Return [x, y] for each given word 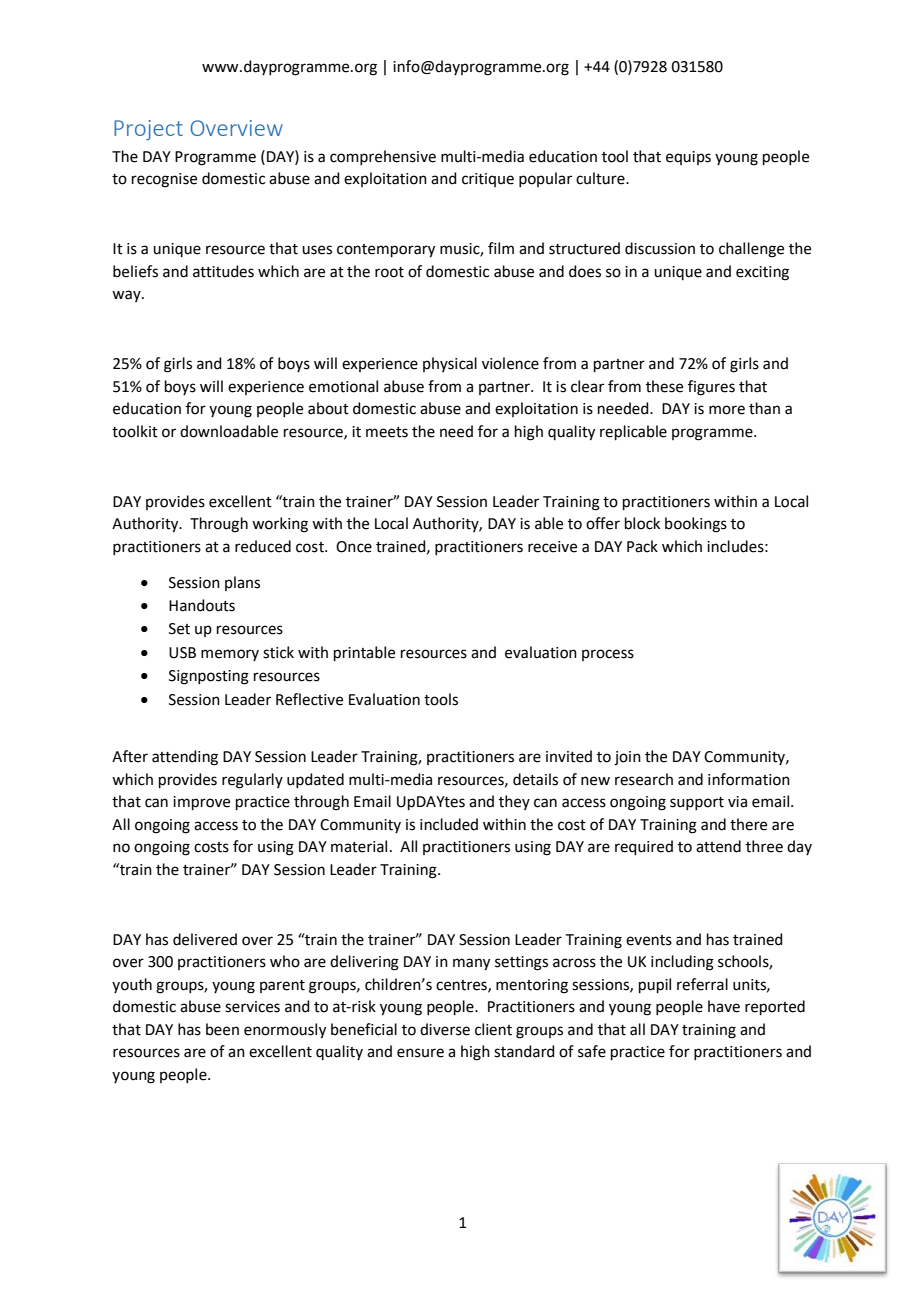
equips [688, 158]
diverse [445, 1029]
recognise [164, 180]
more [727, 410]
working [280, 525]
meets [387, 432]
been [222, 1029]
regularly [252, 781]
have [724, 1006]
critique [488, 180]
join [627, 758]
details [535, 779]
